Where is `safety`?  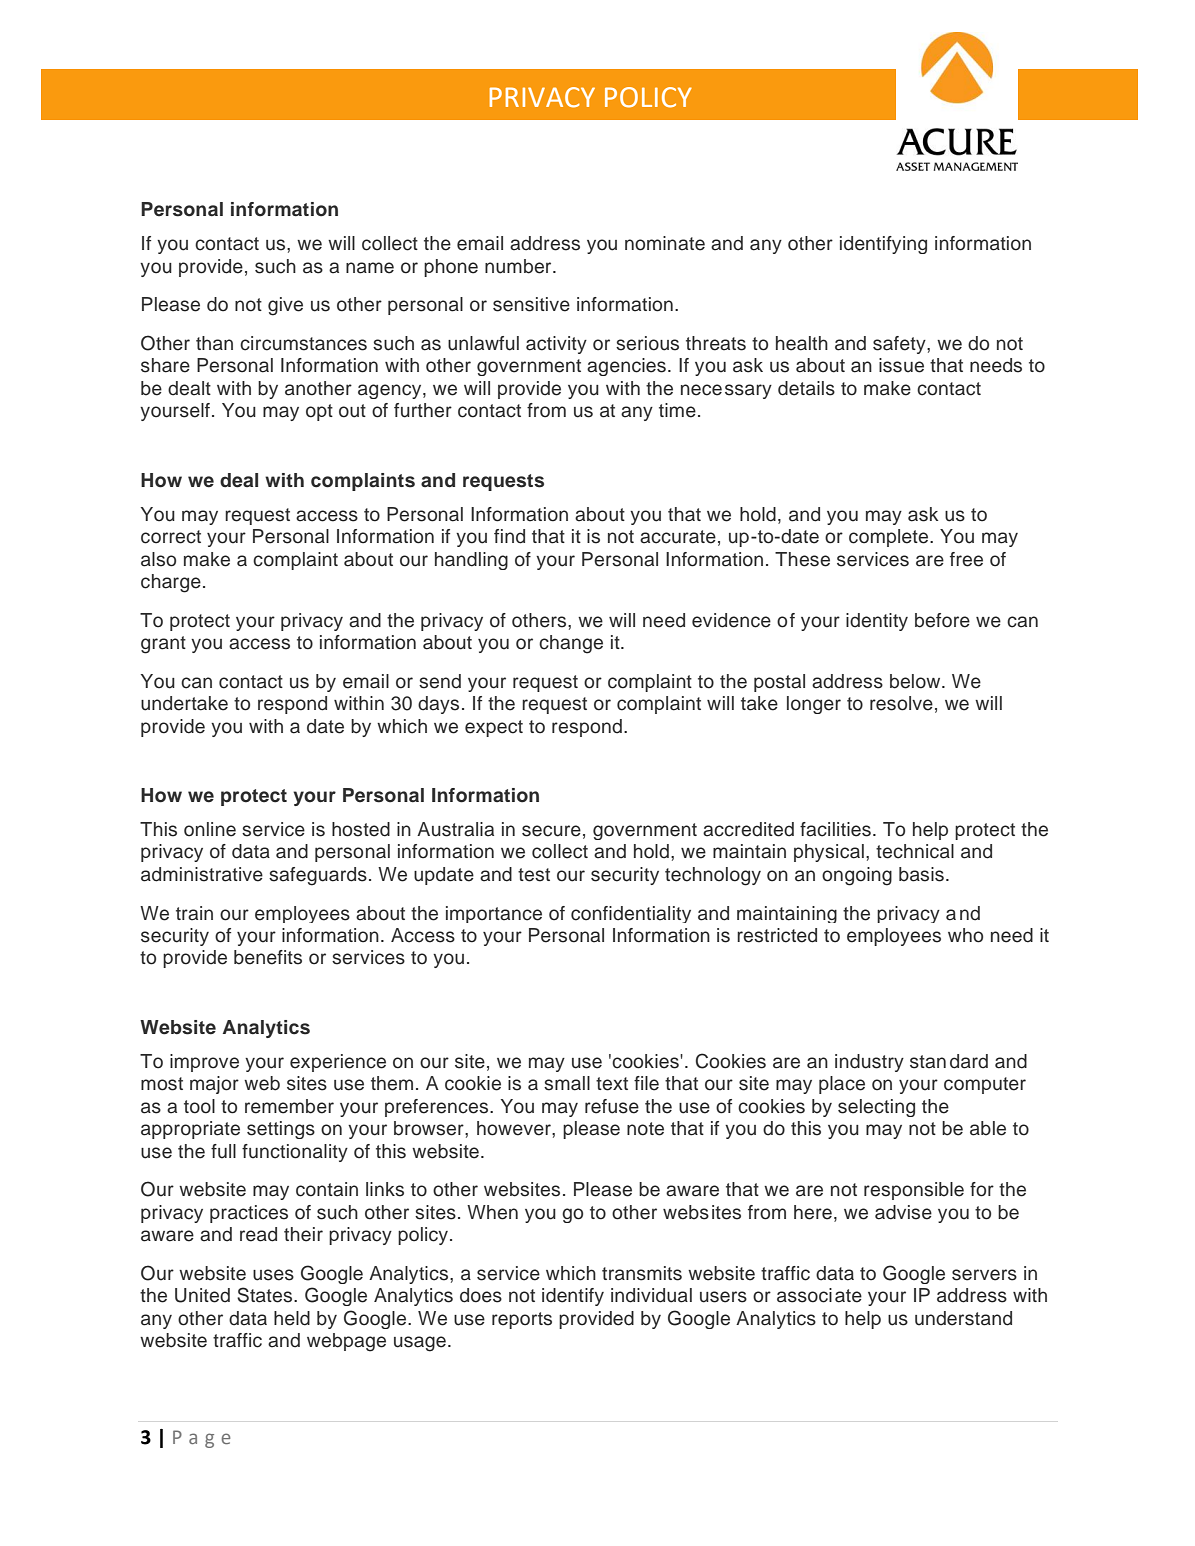 safety is located at coordinates (900, 345).
